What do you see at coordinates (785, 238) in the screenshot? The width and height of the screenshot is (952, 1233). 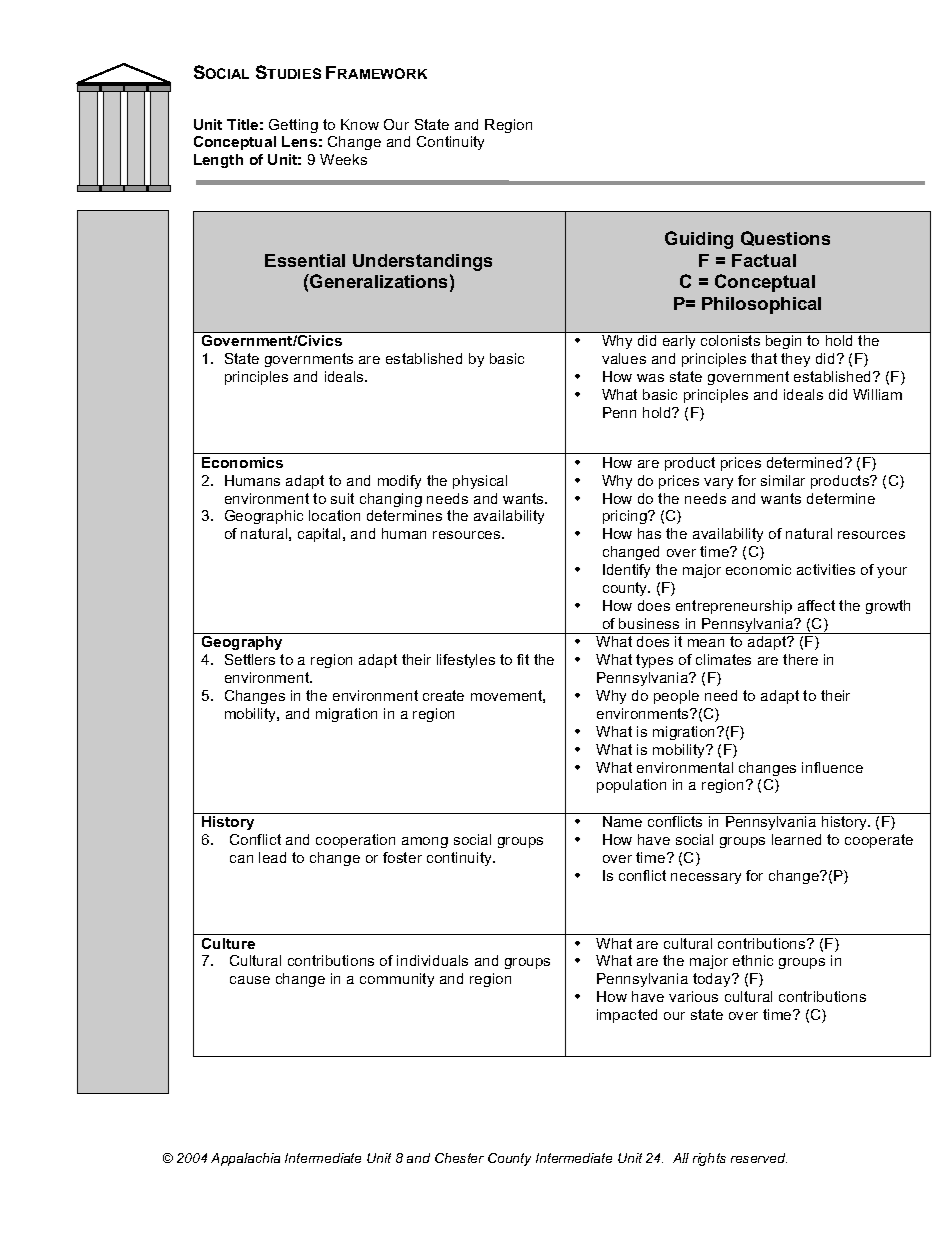 I see `Questions` at bounding box center [785, 238].
